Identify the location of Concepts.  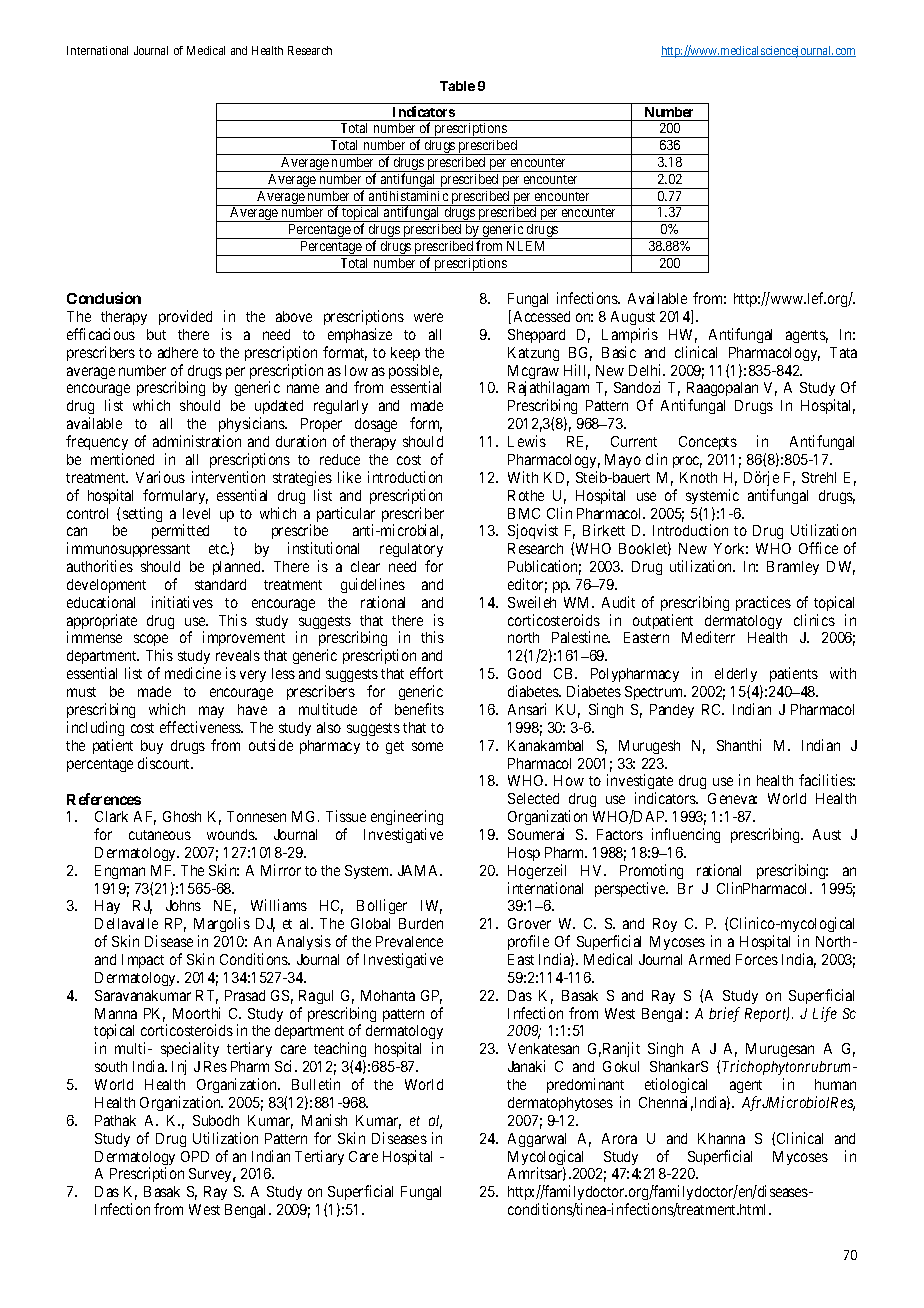
(708, 443).
